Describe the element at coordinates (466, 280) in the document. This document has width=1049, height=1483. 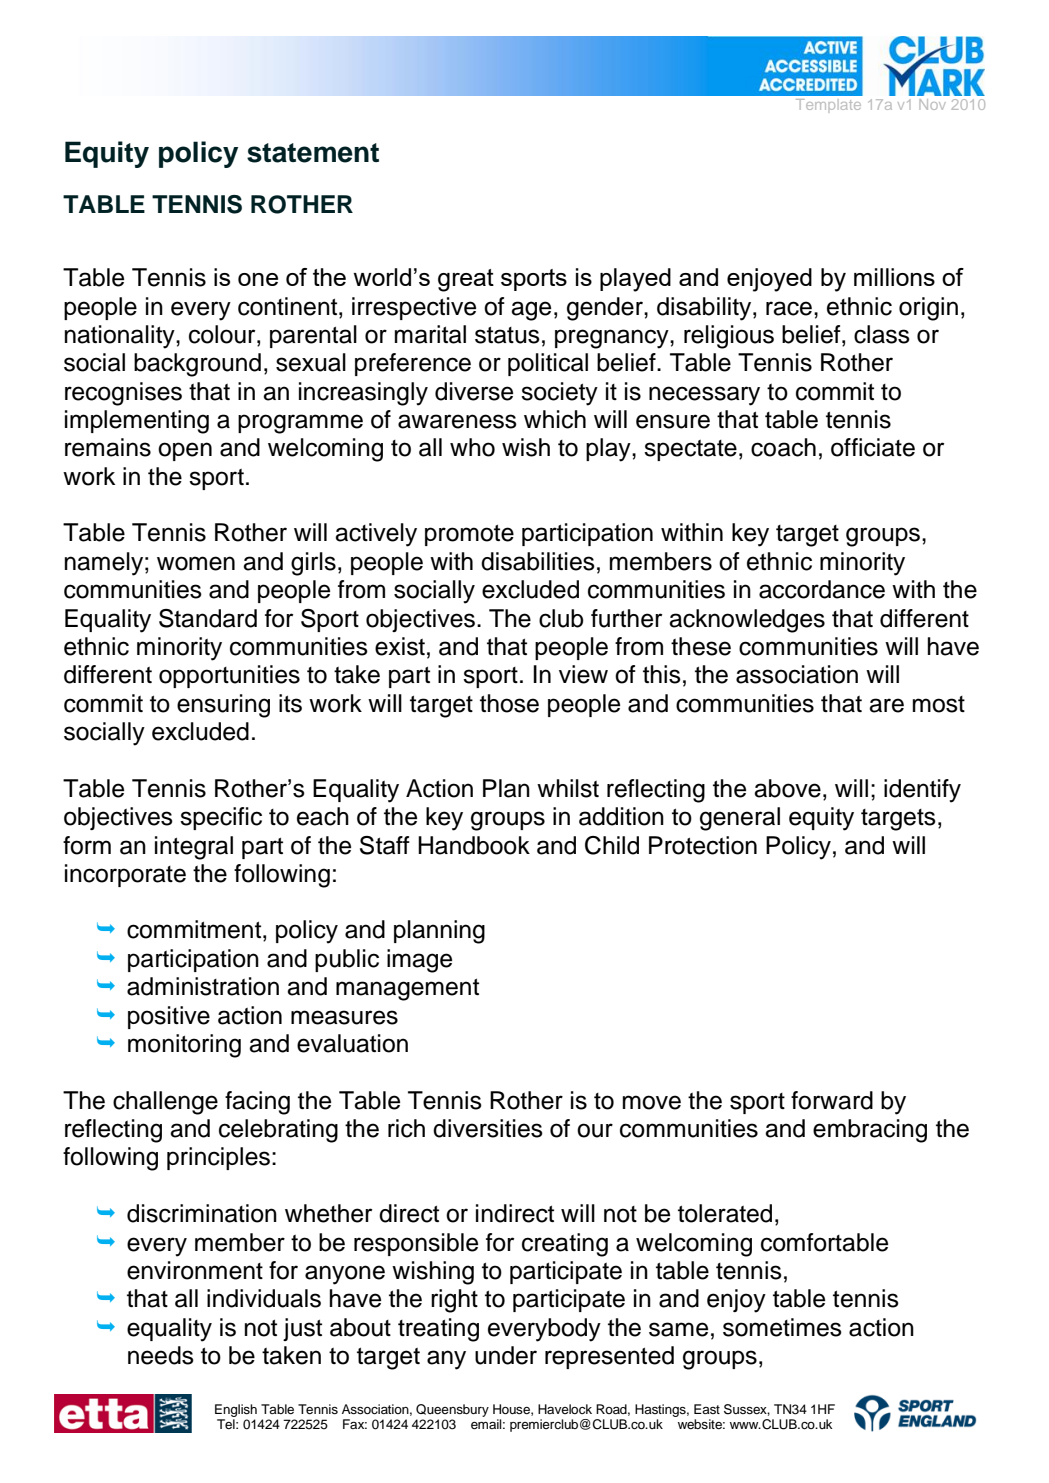
I see `great` at that location.
